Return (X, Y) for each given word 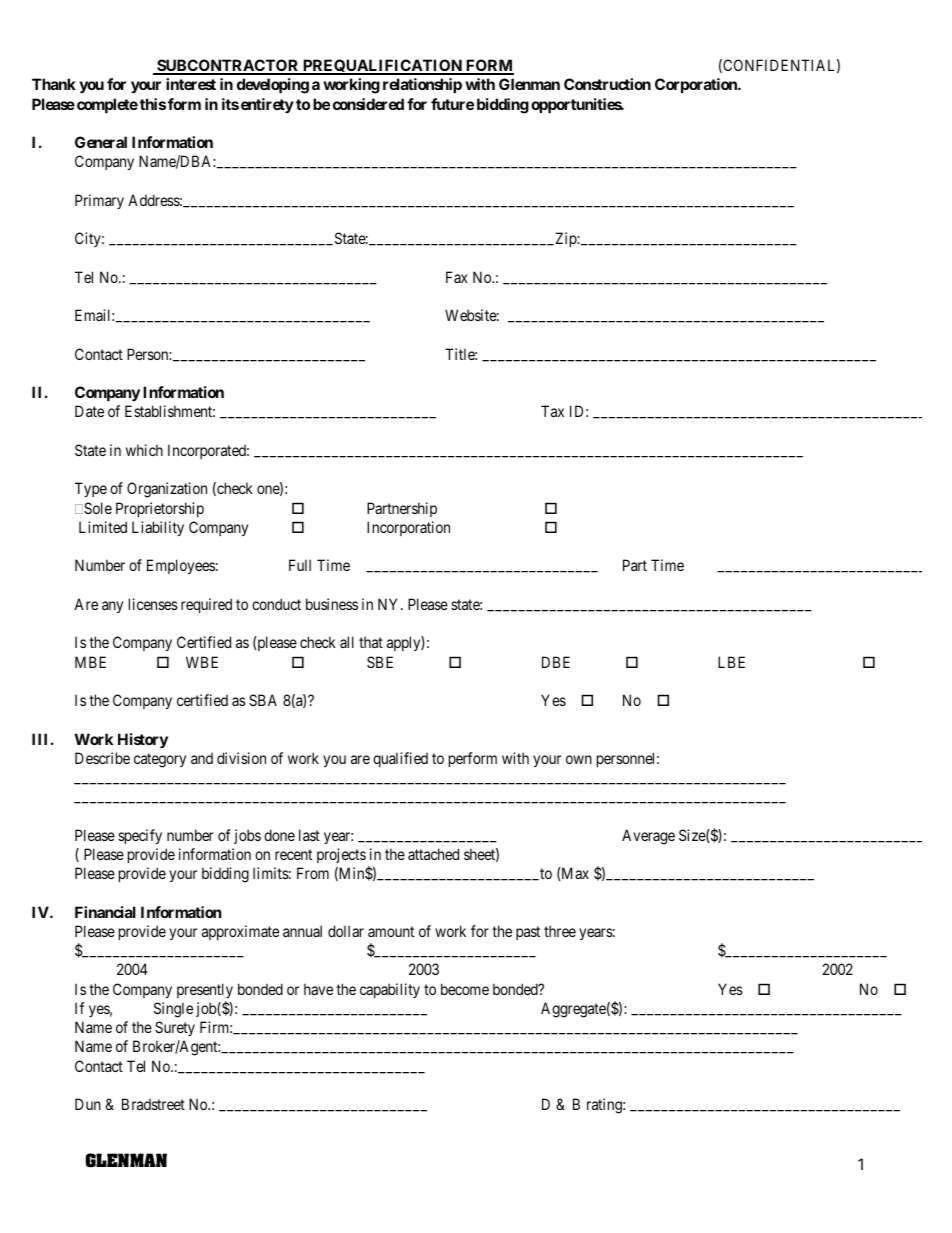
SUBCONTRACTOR (228, 66)
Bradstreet (153, 1104)
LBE (731, 662)
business (332, 604)
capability (390, 990)
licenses (153, 604)
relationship (422, 85)
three (560, 931)
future (452, 104)
